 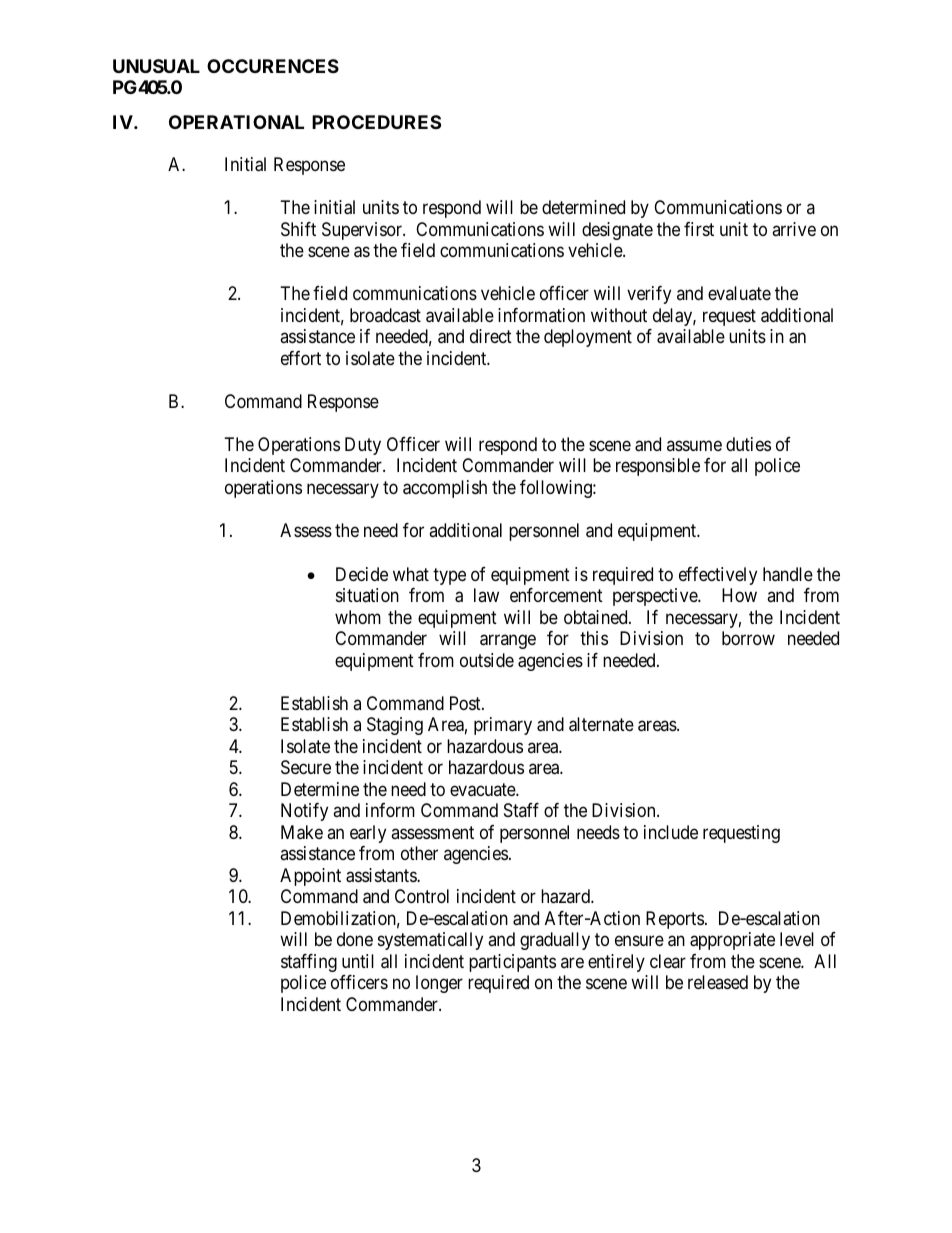 I want to click on Decide, so click(x=362, y=574).
